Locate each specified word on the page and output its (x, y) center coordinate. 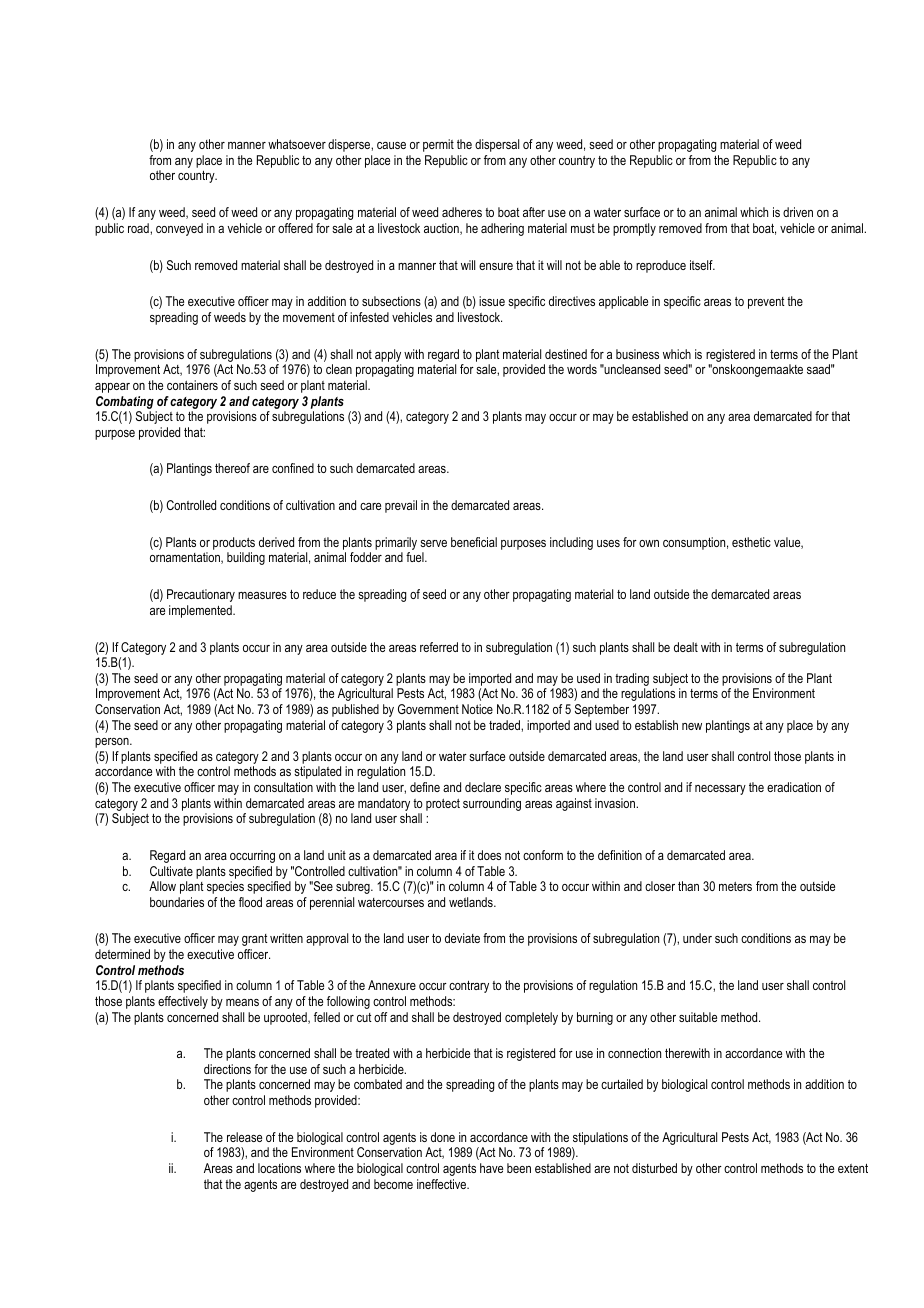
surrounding (492, 804)
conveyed (179, 229)
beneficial (474, 542)
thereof (232, 468)
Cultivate (171, 871)
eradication (794, 787)
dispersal (497, 145)
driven (798, 212)
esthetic (751, 542)
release (244, 1137)
